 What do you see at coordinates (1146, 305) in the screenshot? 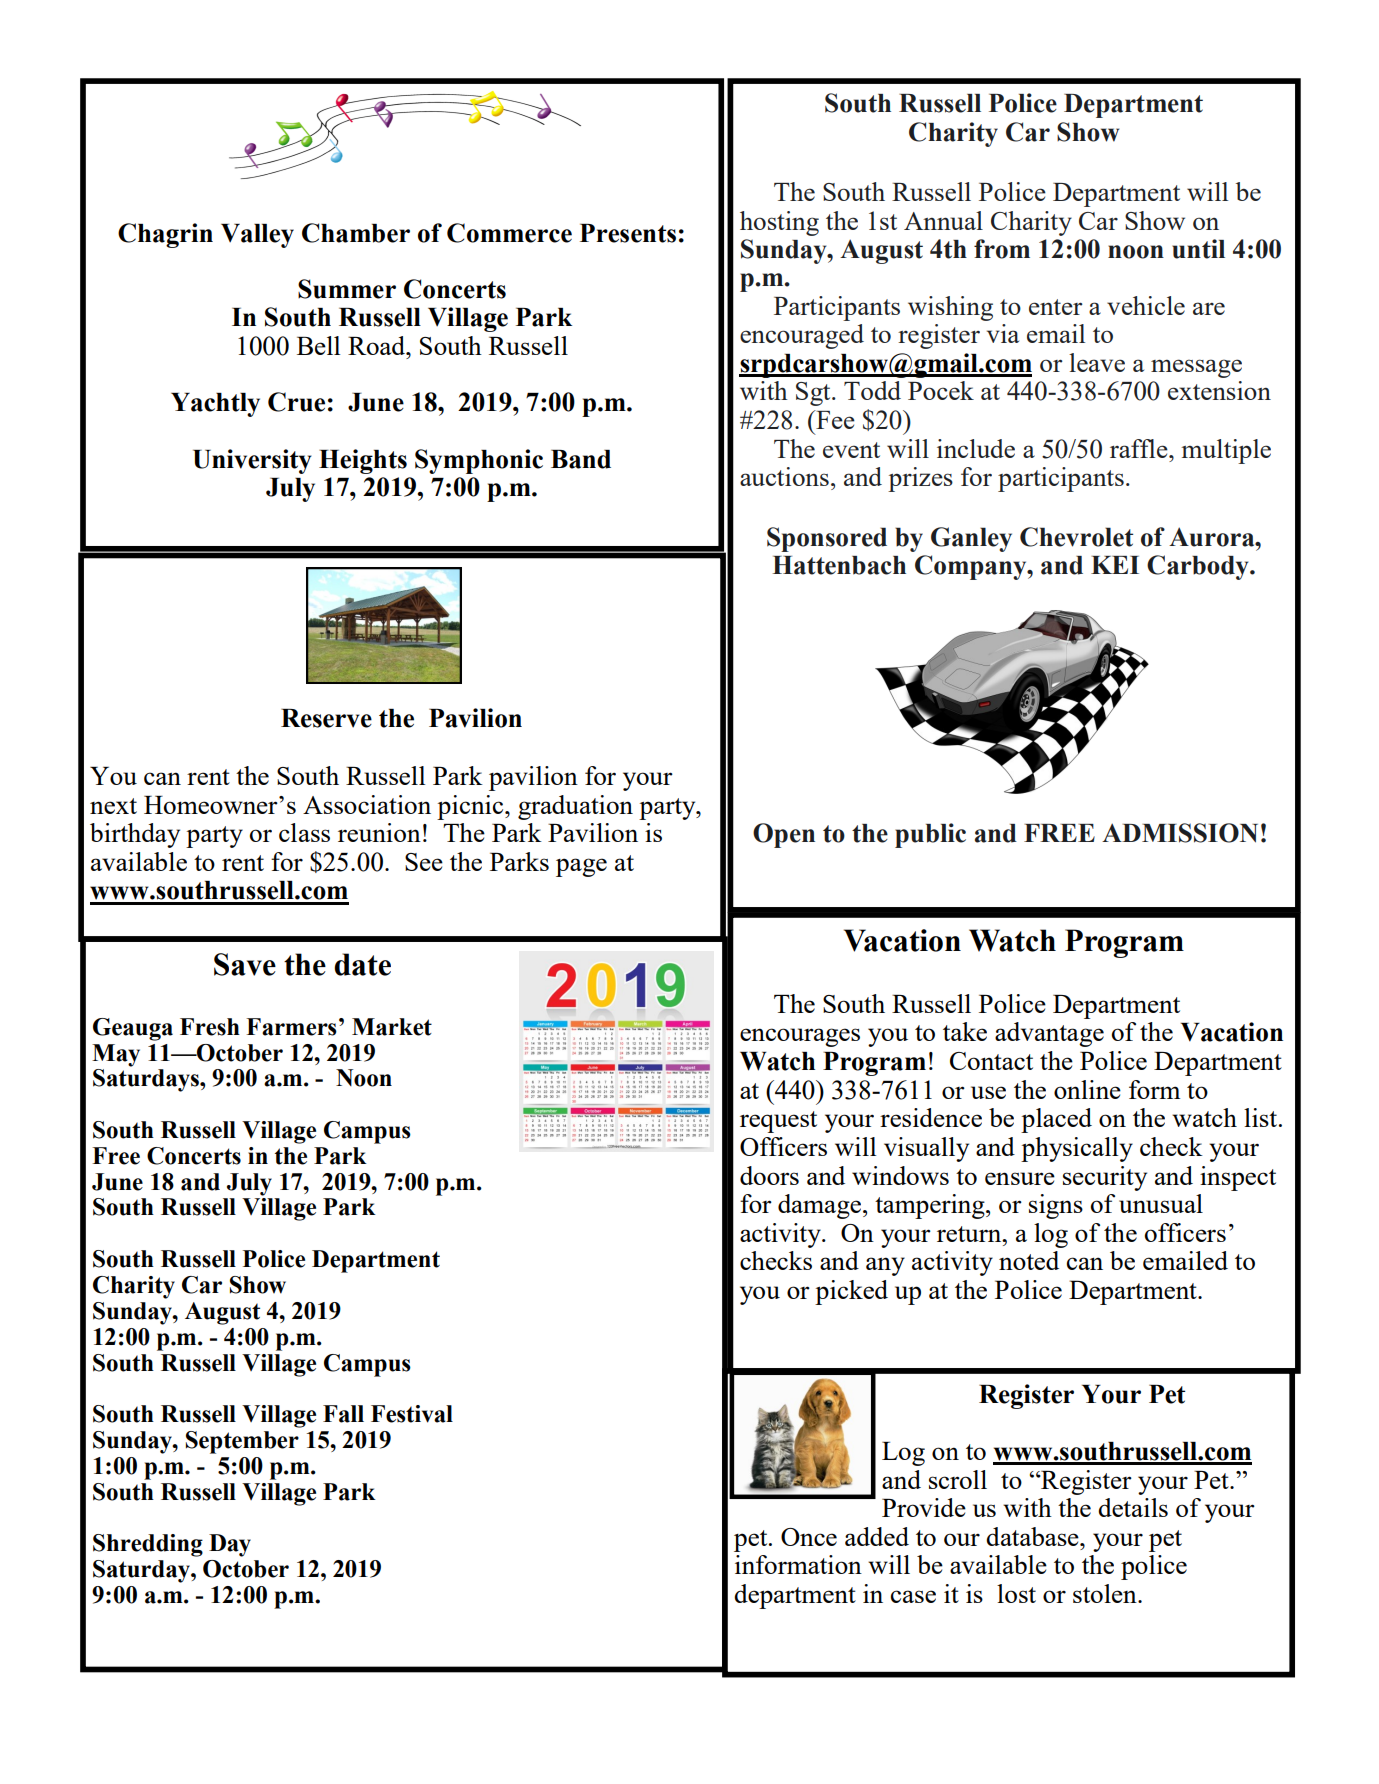
I see `vehicle` at bounding box center [1146, 305].
